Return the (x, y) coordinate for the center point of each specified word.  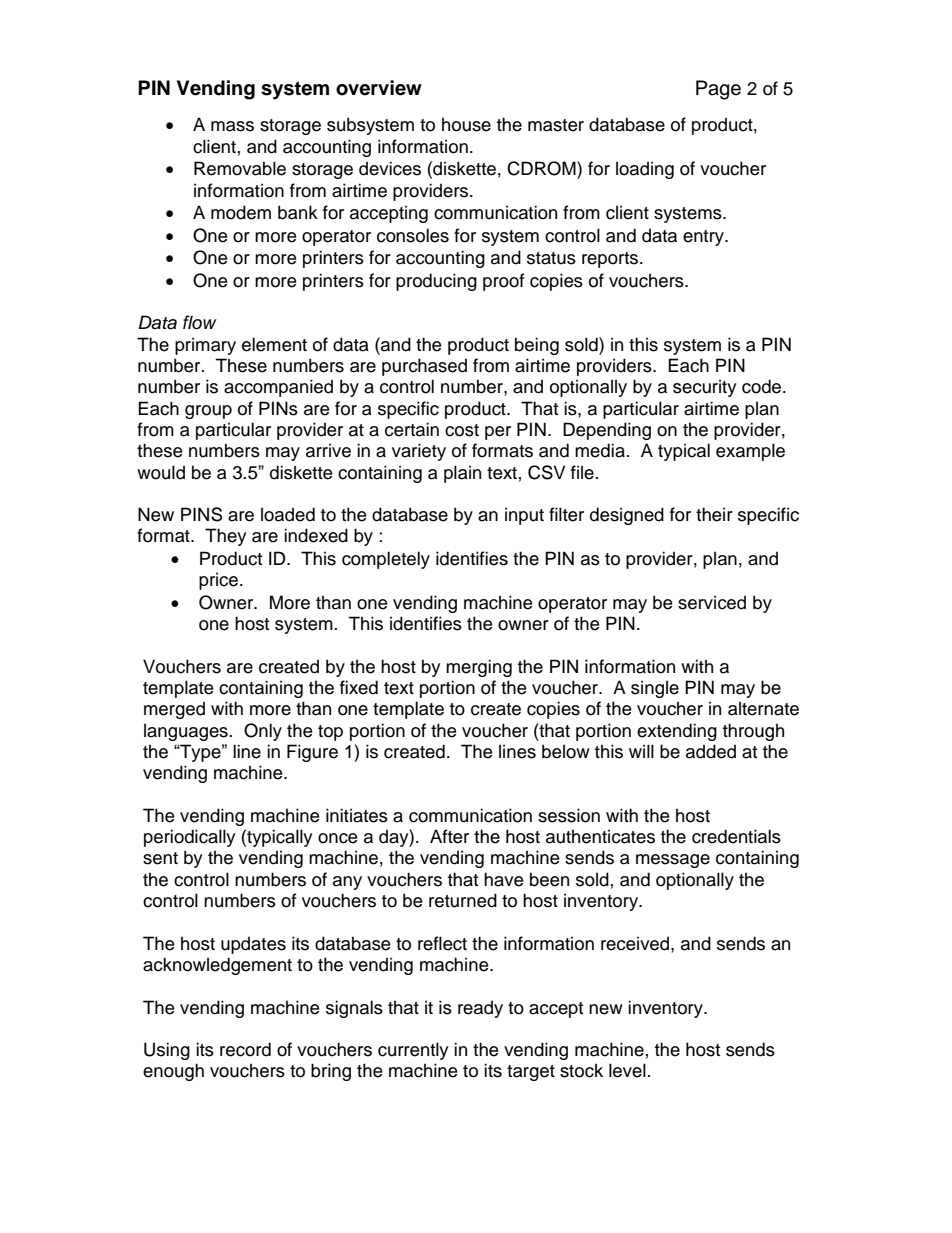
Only (263, 732)
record (245, 1049)
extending (677, 732)
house (466, 125)
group (208, 412)
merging (479, 668)
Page (718, 90)
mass (232, 126)
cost (462, 430)
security (704, 388)
